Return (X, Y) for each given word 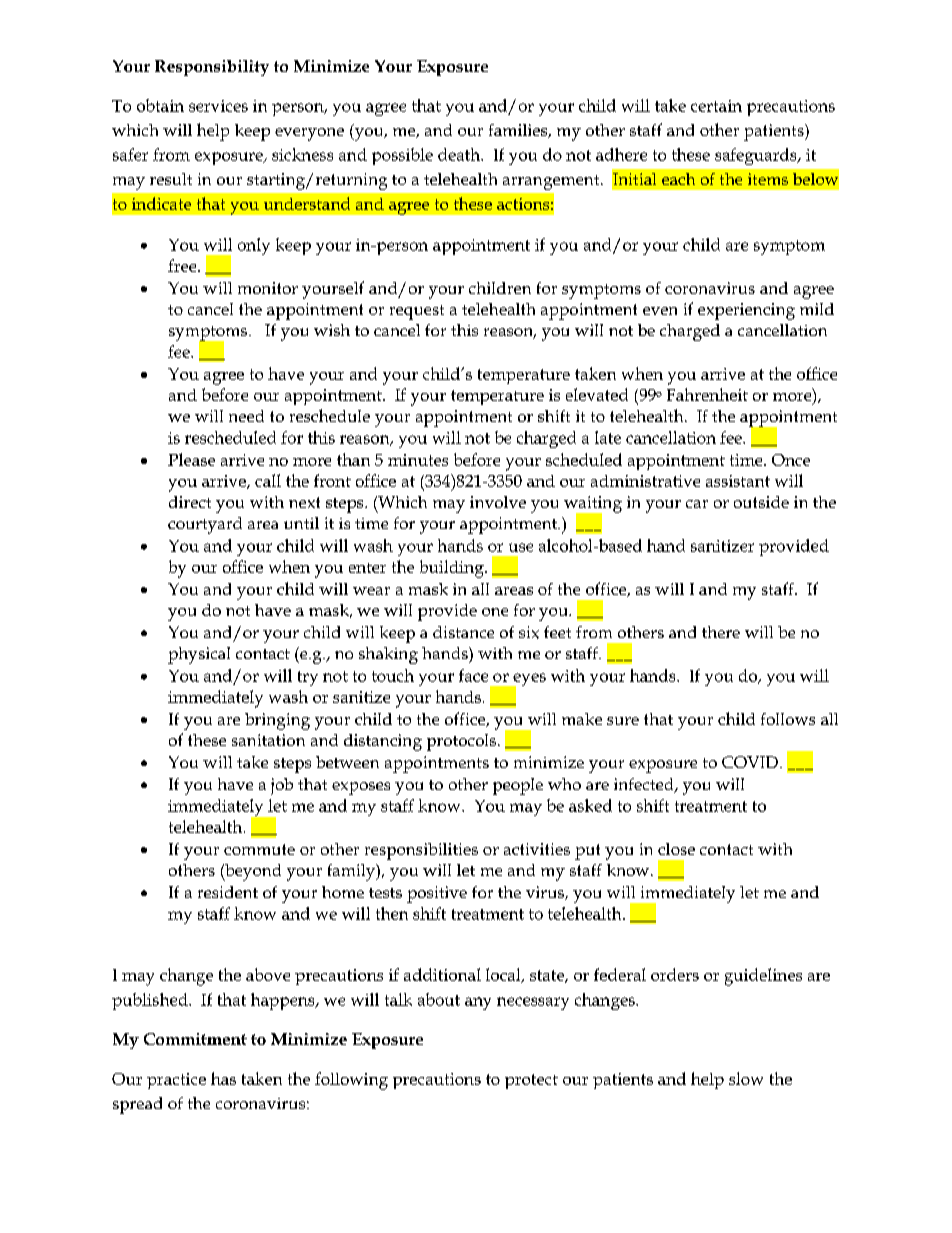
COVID (750, 762)
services (218, 106)
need (246, 416)
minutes (418, 460)
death (460, 154)
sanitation (268, 740)
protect (531, 1081)
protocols (461, 742)
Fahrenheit (707, 394)
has (223, 1078)
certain (716, 106)
